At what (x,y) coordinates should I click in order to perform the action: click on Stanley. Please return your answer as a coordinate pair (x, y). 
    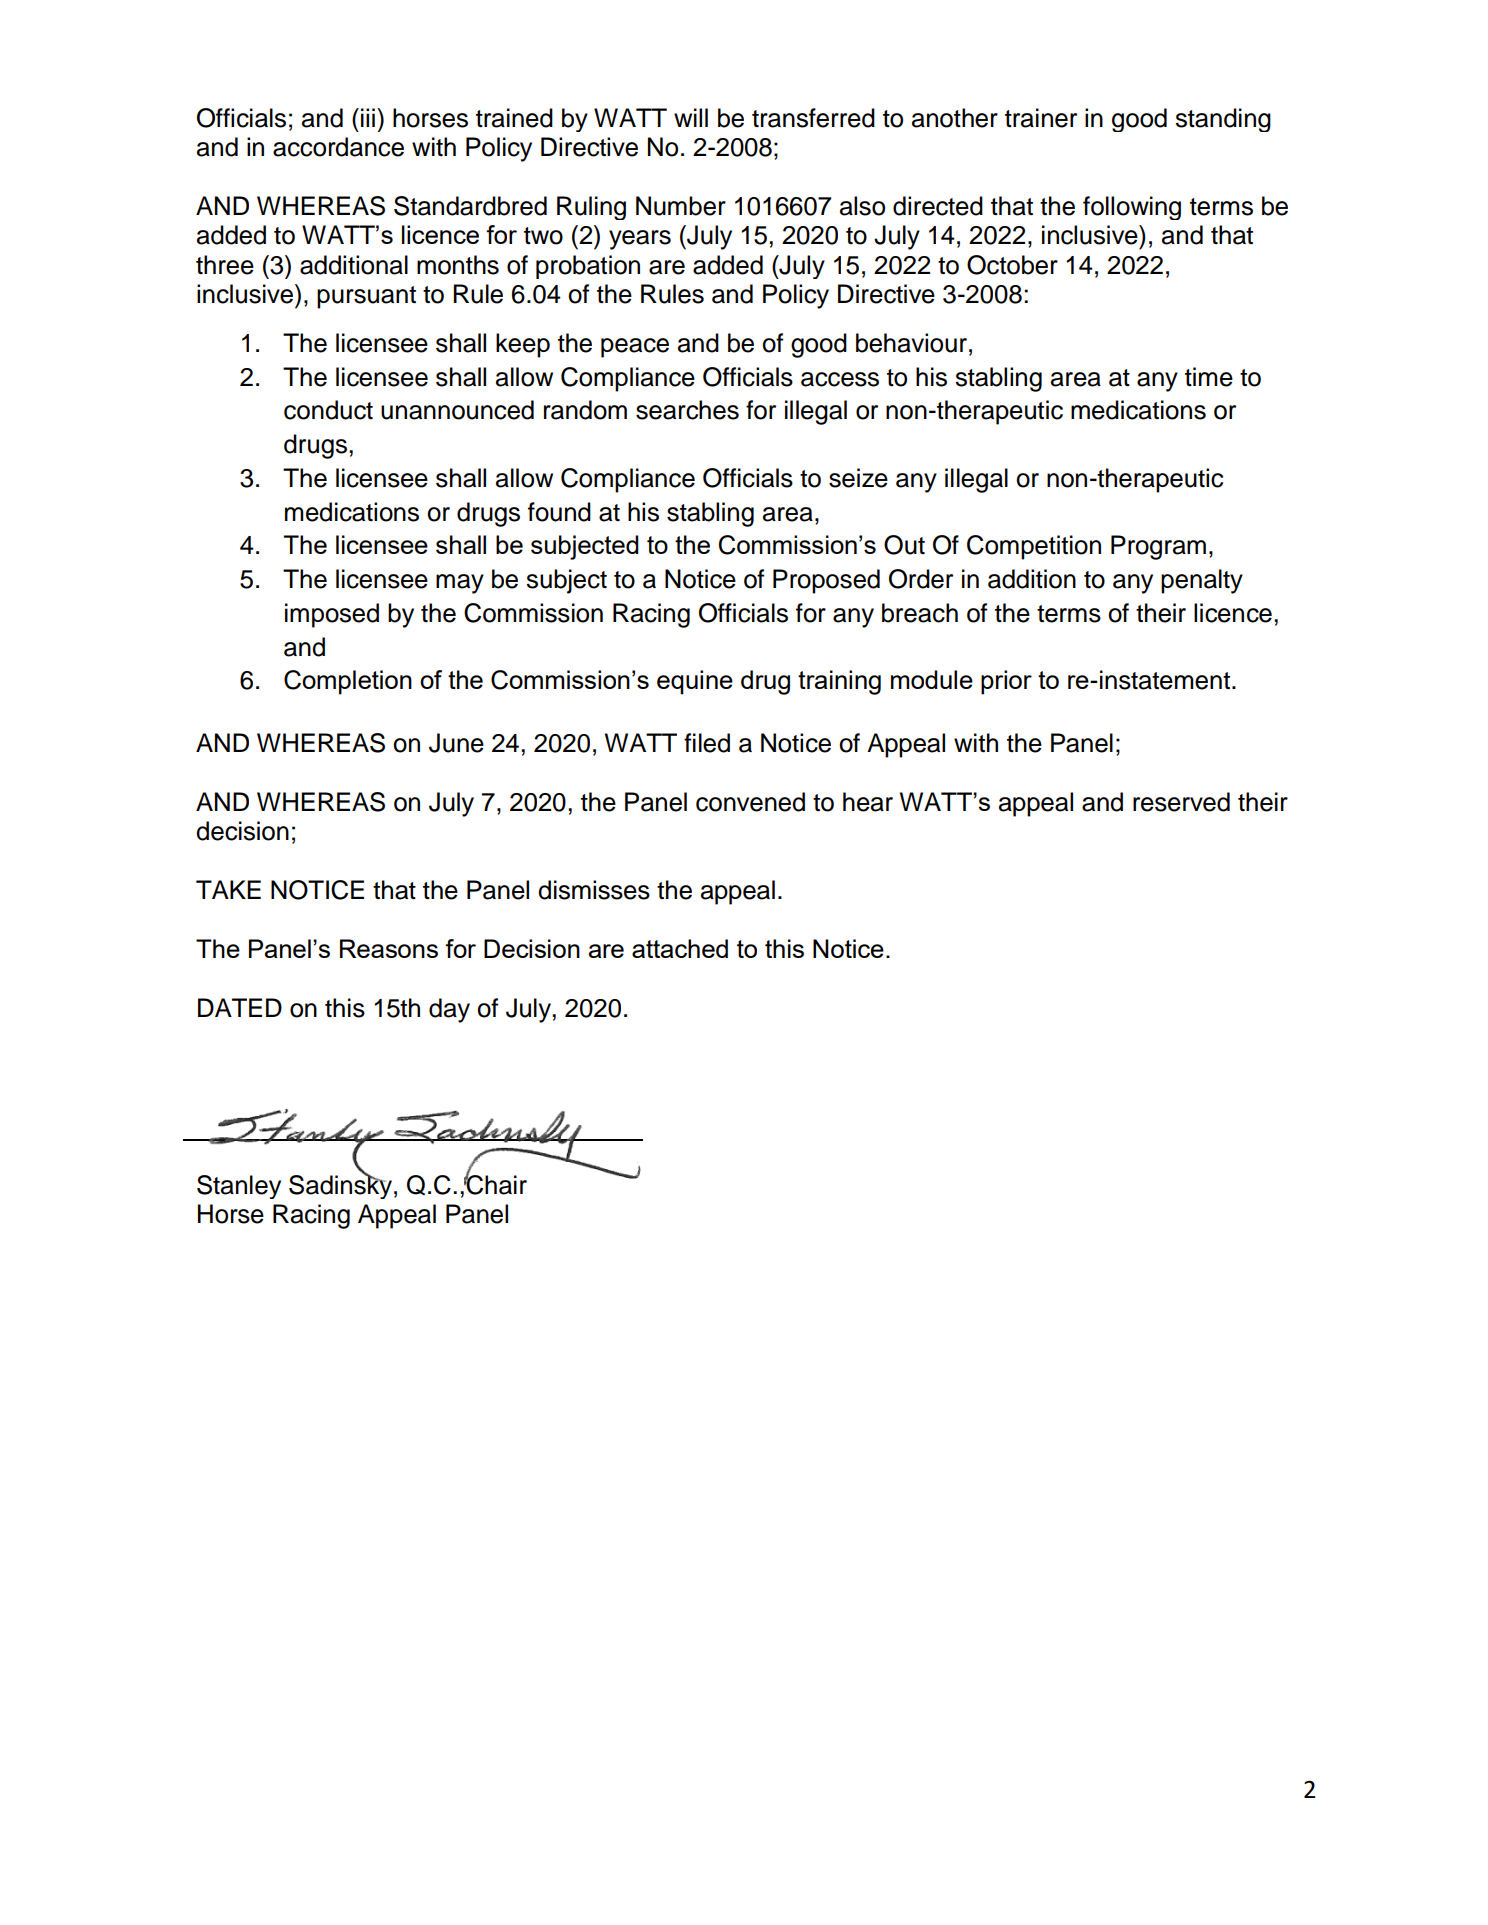
    Looking at the image, I should click on (239, 1187).
